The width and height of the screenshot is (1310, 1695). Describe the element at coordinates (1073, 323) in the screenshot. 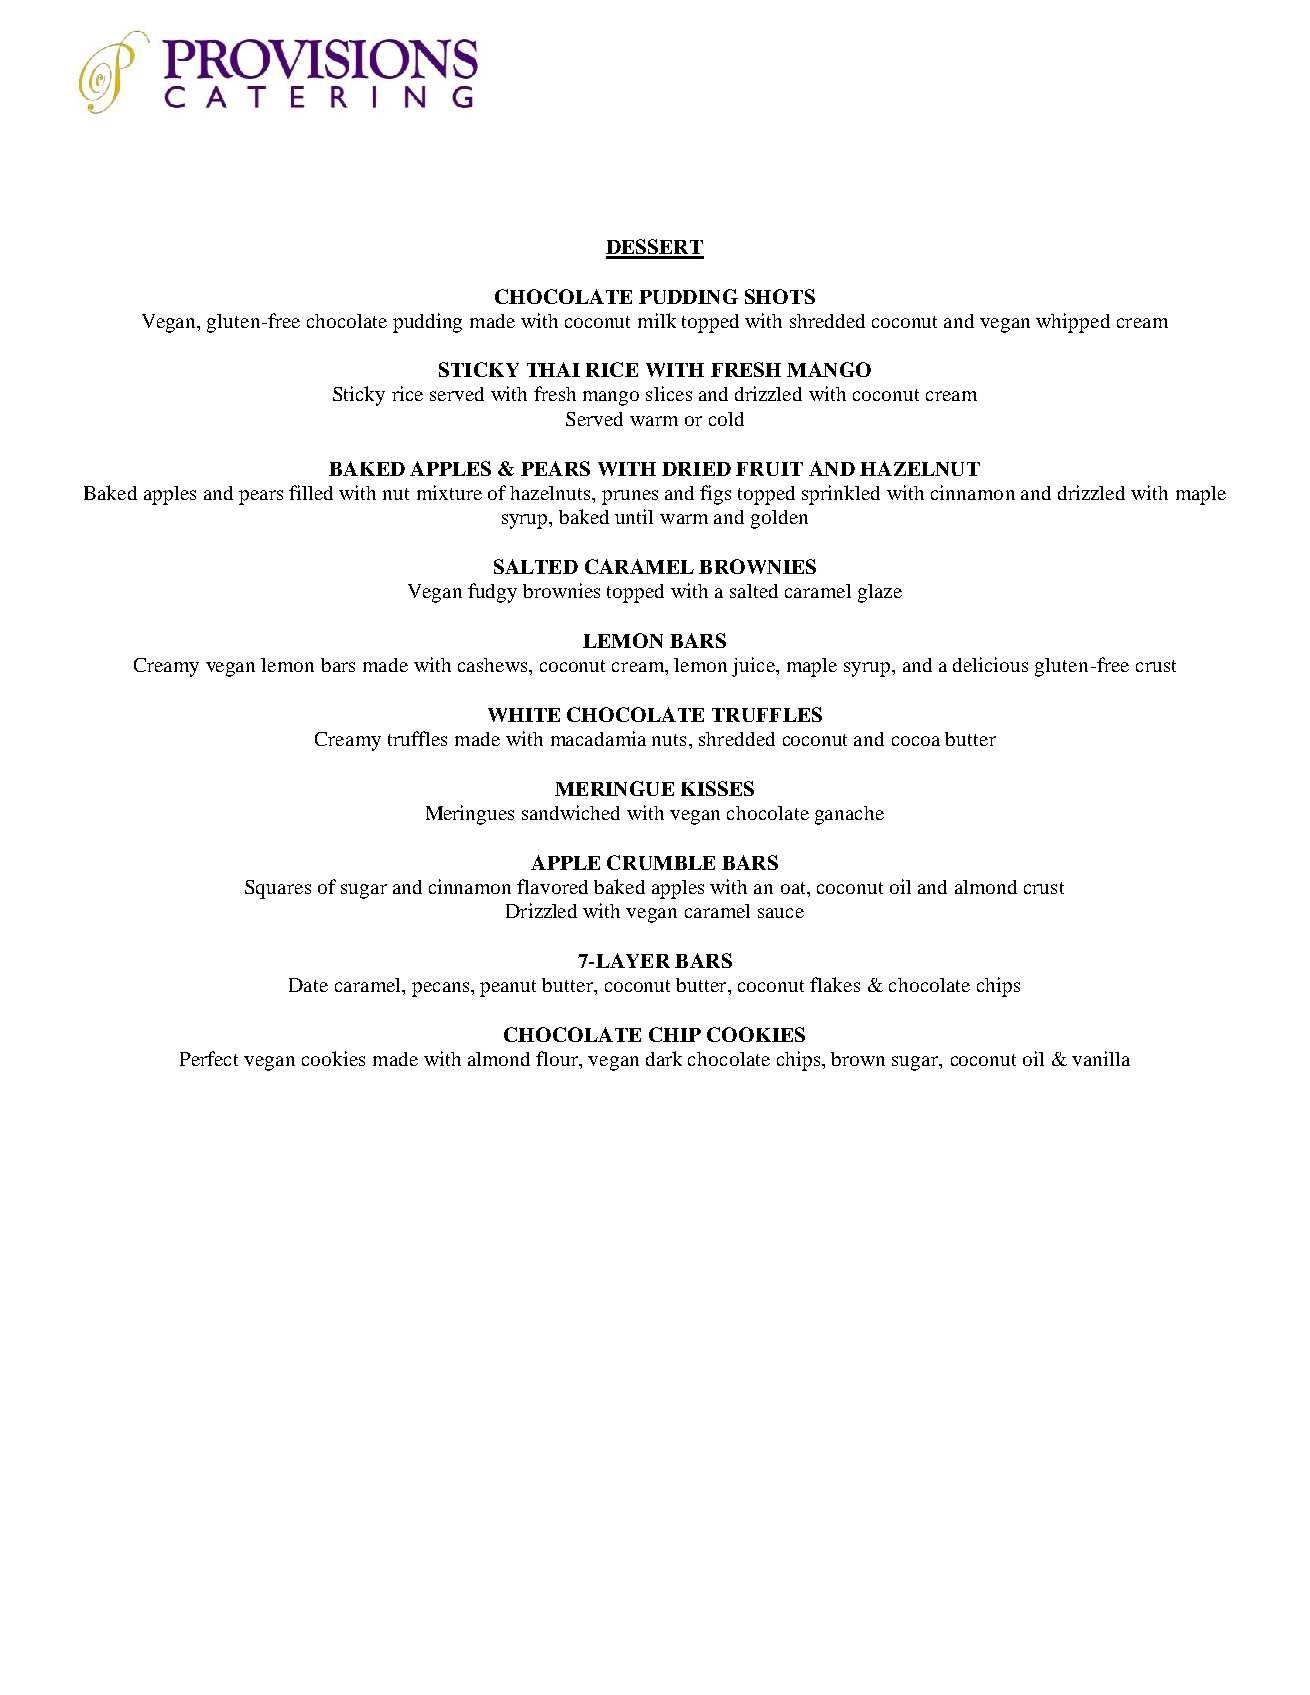

I see `whipped` at that location.
